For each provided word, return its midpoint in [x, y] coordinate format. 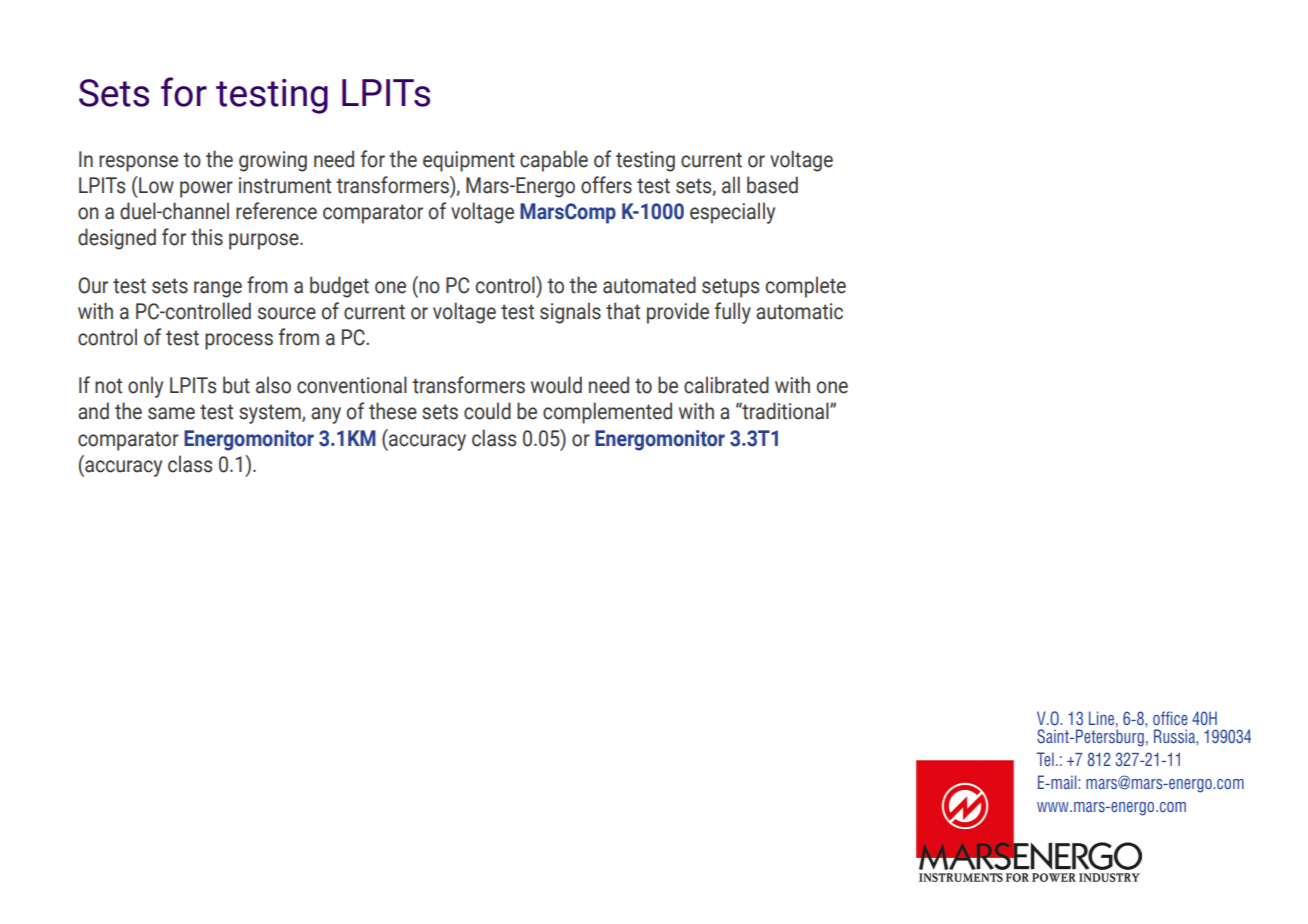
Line [1101, 718]
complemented [607, 413]
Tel [1045, 759]
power [206, 189]
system [271, 414]
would [556, 385]
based [772, 185]
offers [606, 185]
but [236, 385]
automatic [799, 311]
